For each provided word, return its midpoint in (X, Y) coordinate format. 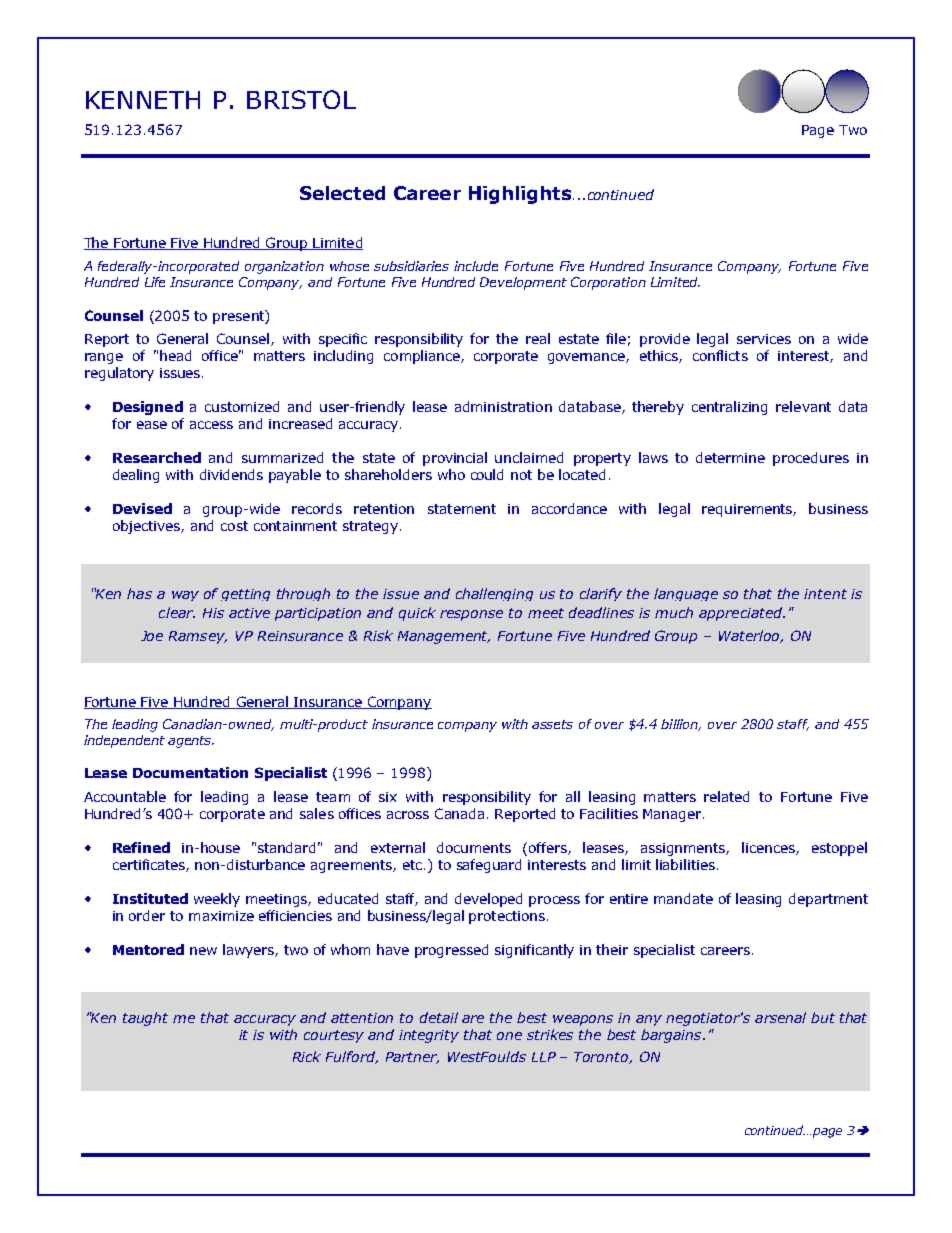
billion (681, 725)
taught (145, 1019)
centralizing (729, 408)
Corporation (608, 283)
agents (191, 742)
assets (552, 724)
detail (439, 1017)
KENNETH (143, 100)
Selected (342, 193)
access (211, 425)
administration (503, 406)
